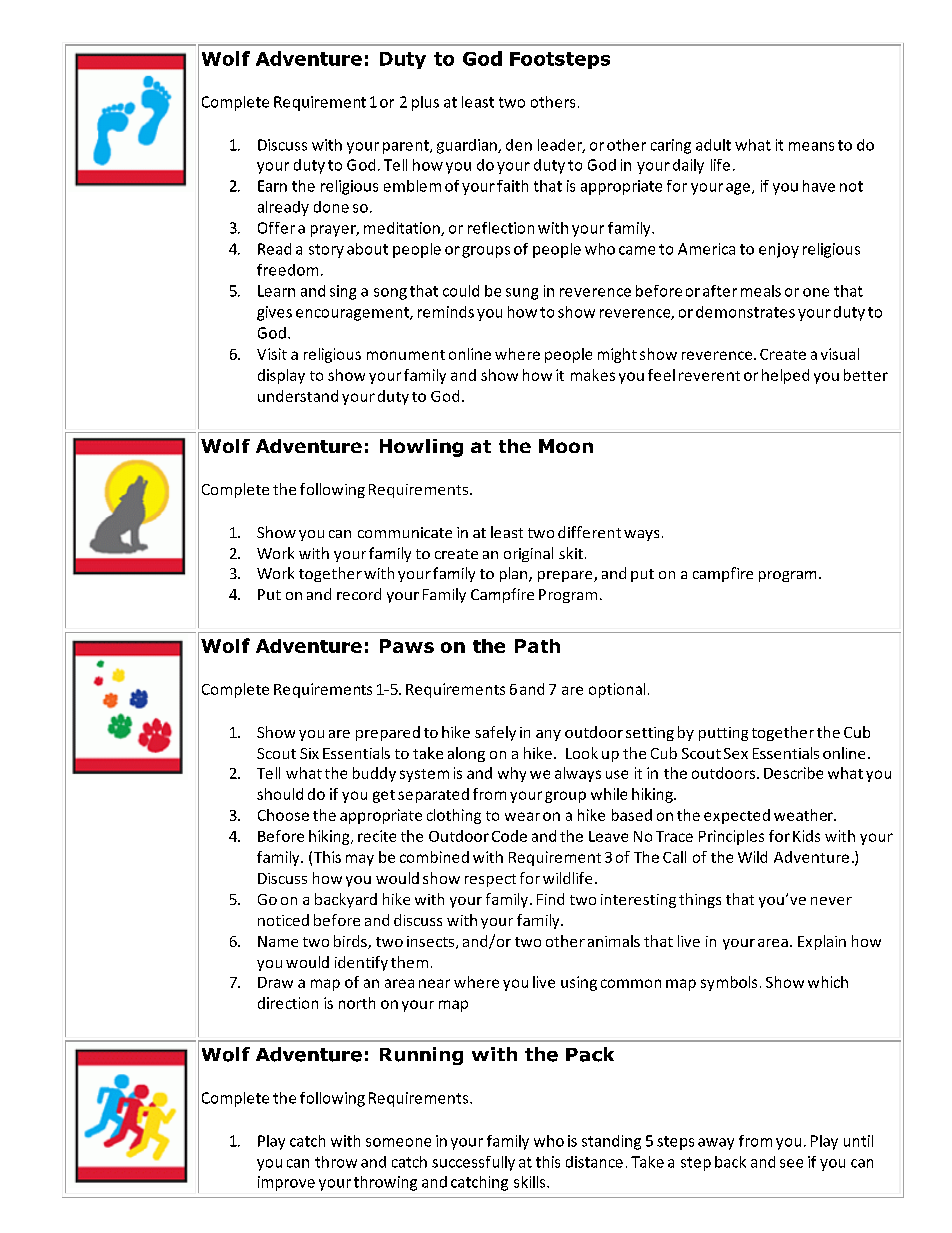 Image resolution: width=952 pixels, height=1233 pixels. Describe the element at coordinates (407, 147) in the document. I see `parent` at that location.
